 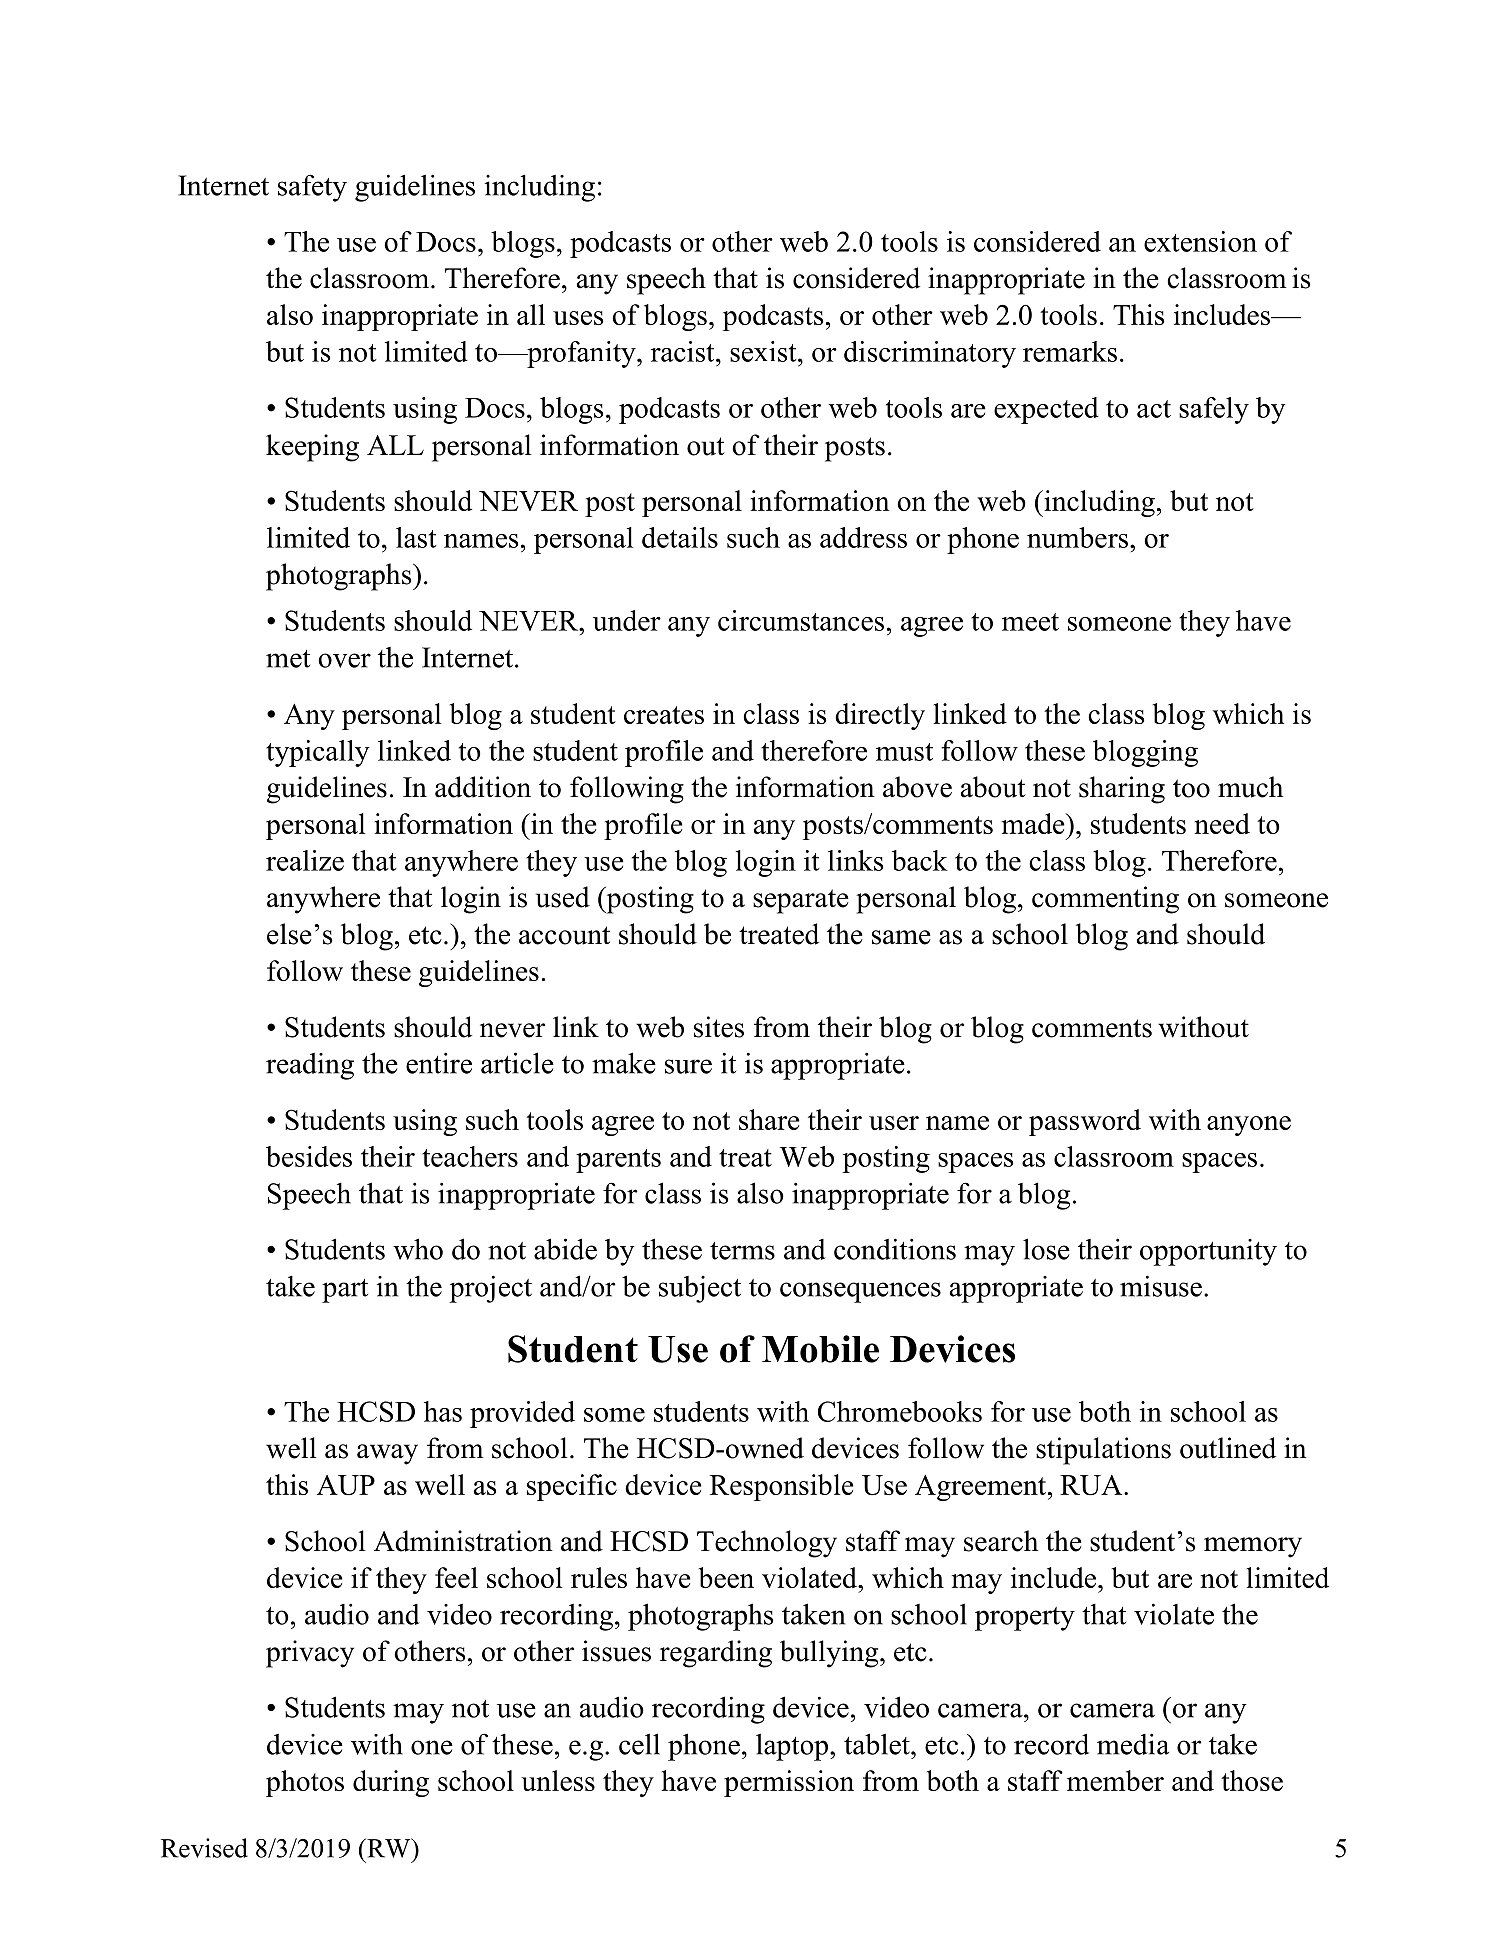 I want to click on member, so click(x=1115, y=1780).
